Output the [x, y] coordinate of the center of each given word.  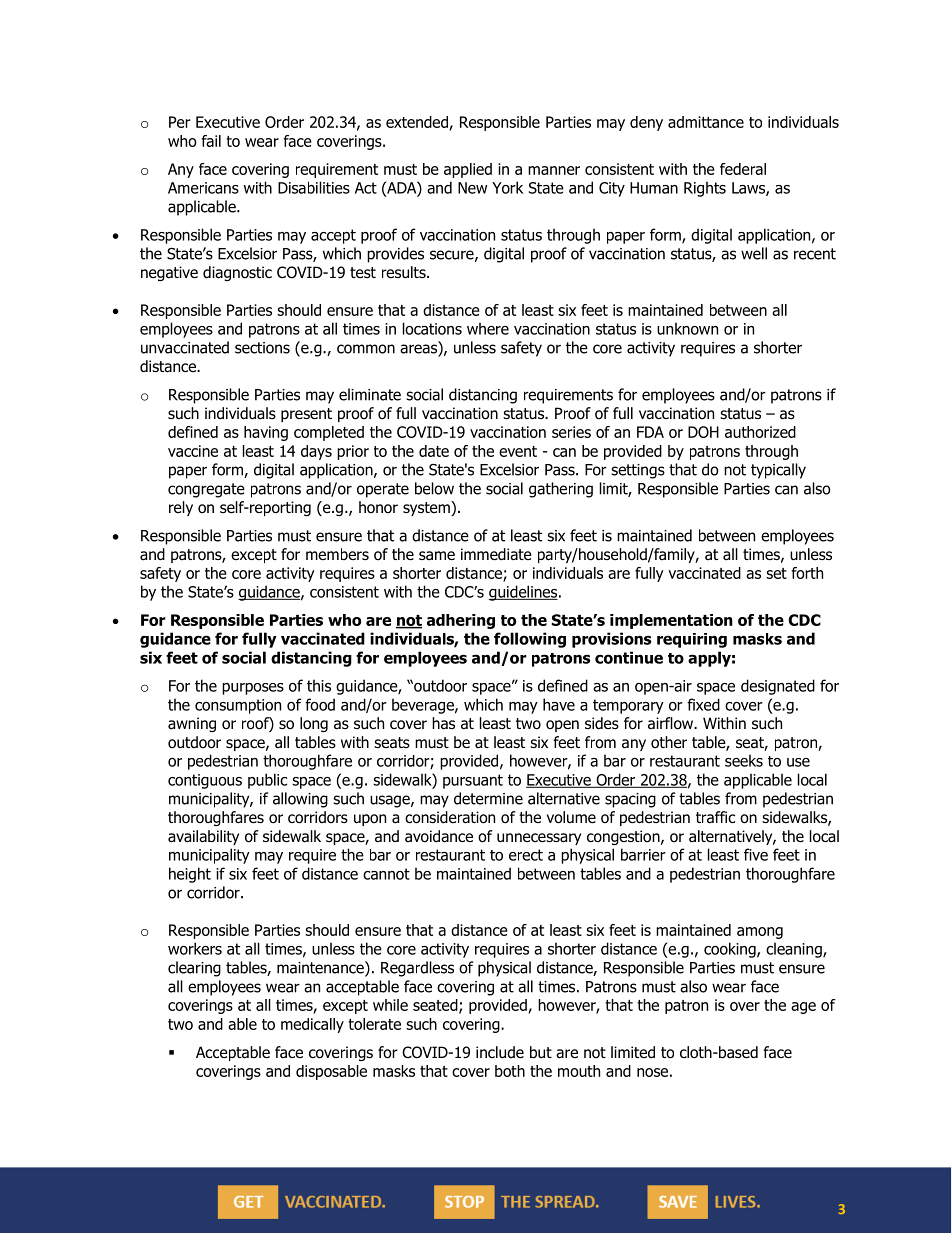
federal [743, 169]
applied [468, 170]
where [488, 328]
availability [203, 837]
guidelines [524, 593]
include [500, 1052]
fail [211, 141]
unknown [687, 328]
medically [312, 1025]
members [337, 554]
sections [262, 348]
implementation [671, 621]
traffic [715, 817]
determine [488, 798]
